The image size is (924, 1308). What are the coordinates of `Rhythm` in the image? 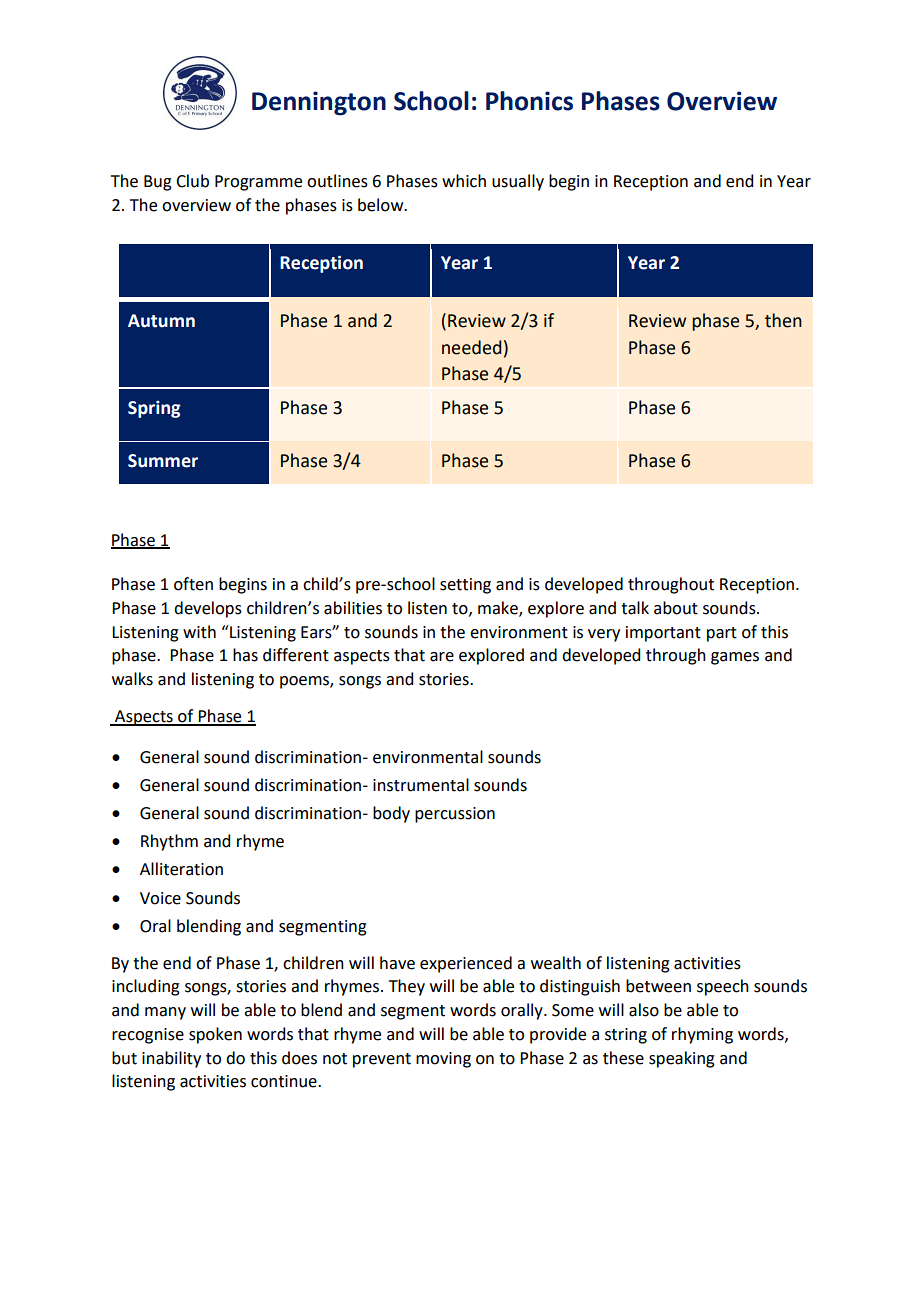 It's located at (169, 842).
